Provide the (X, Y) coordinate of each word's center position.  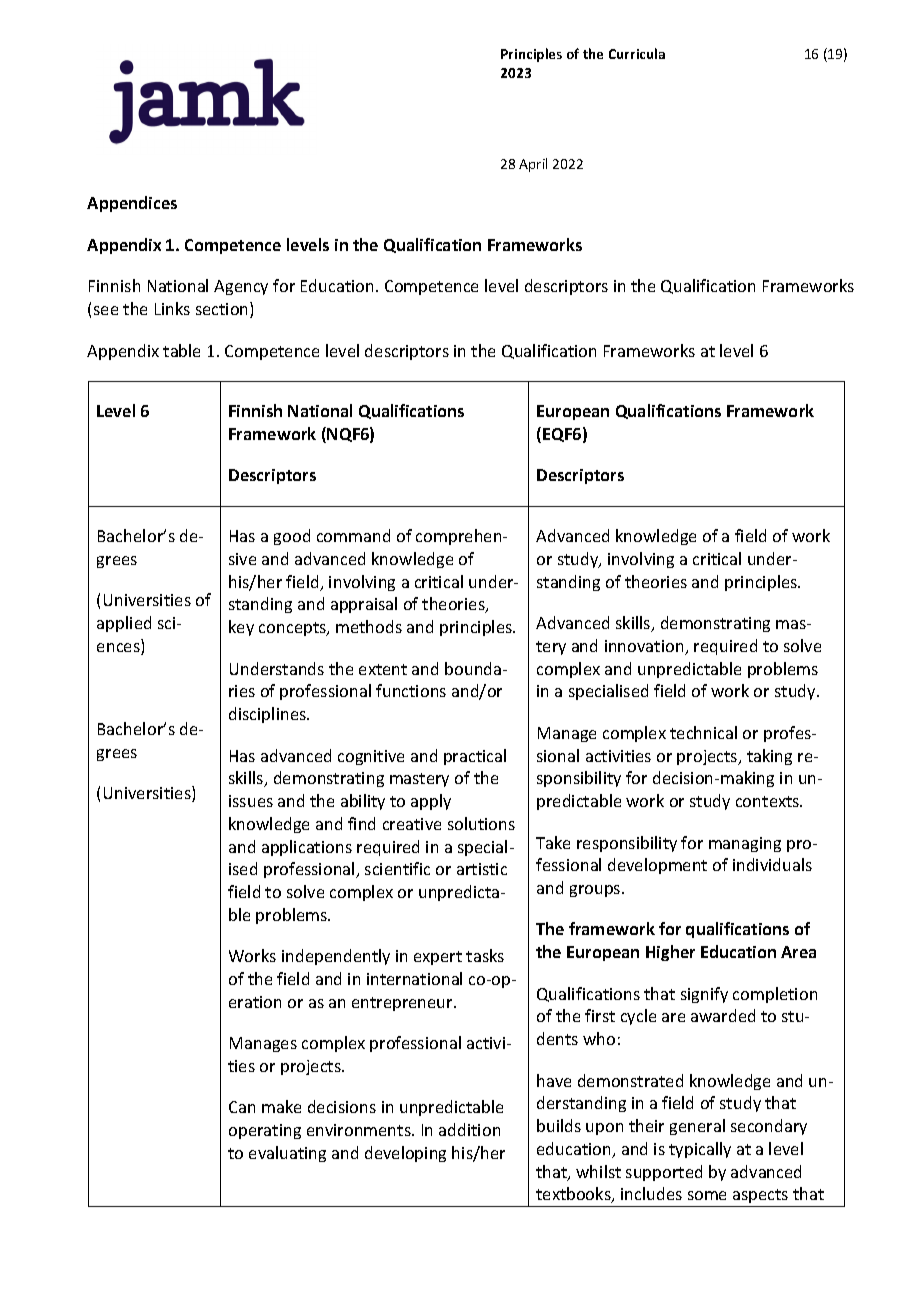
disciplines (269, 715)
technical (703, 732)
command (353, 535)
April (533, 165)
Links (172, 308)
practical (475, 757)
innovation (645, 647)
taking (769, 757)
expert (438, 958)
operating (265, 1131)
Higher (670, 953)
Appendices (132, 204)
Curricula (637, 53)
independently (336, 957)
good (292, 537)
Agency (241, 287)
